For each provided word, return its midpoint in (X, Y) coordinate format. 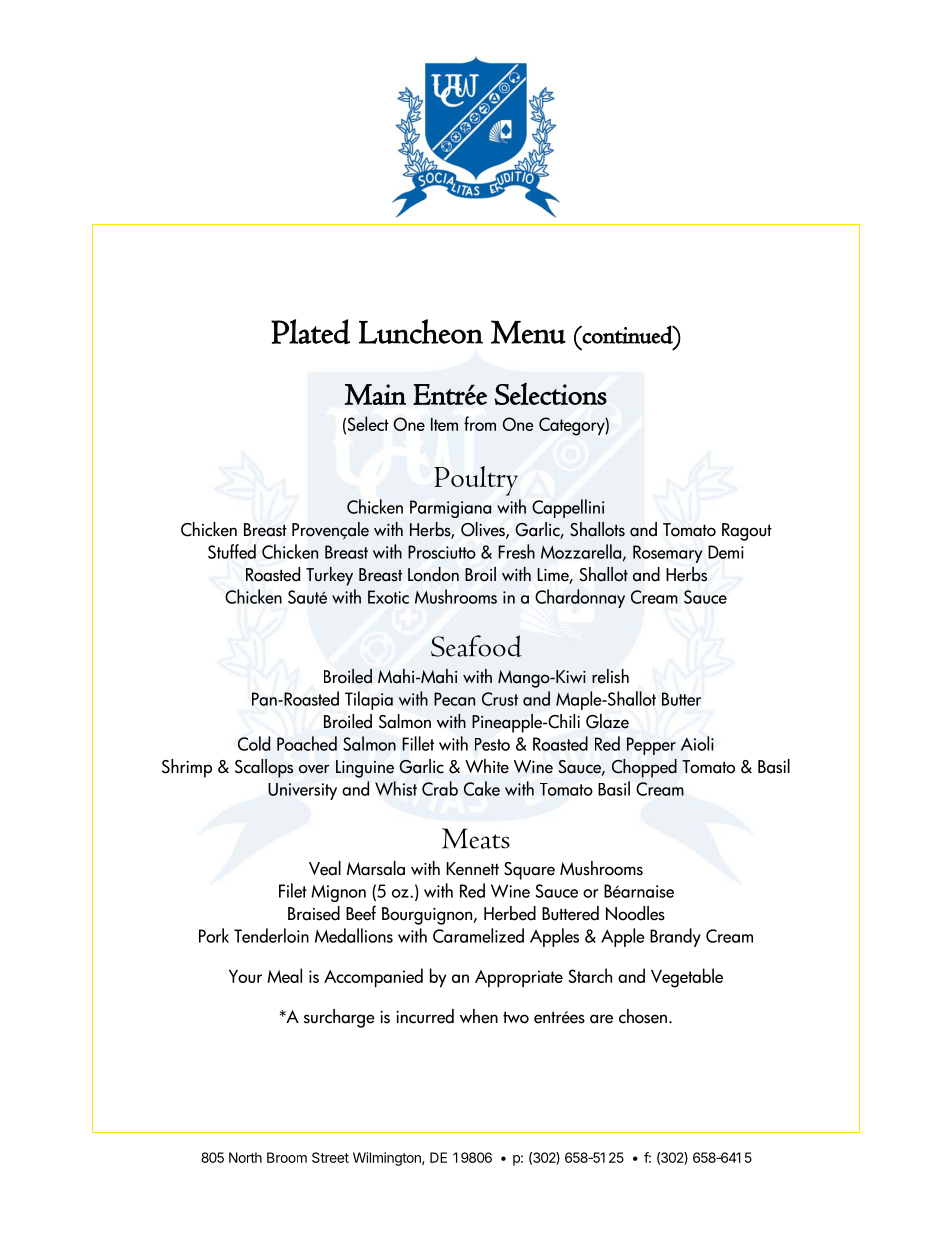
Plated (310, 331)
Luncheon (421, 331)
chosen (643, 1016)
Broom (287, 1157)
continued (628, 334)
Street (330, 1157)
